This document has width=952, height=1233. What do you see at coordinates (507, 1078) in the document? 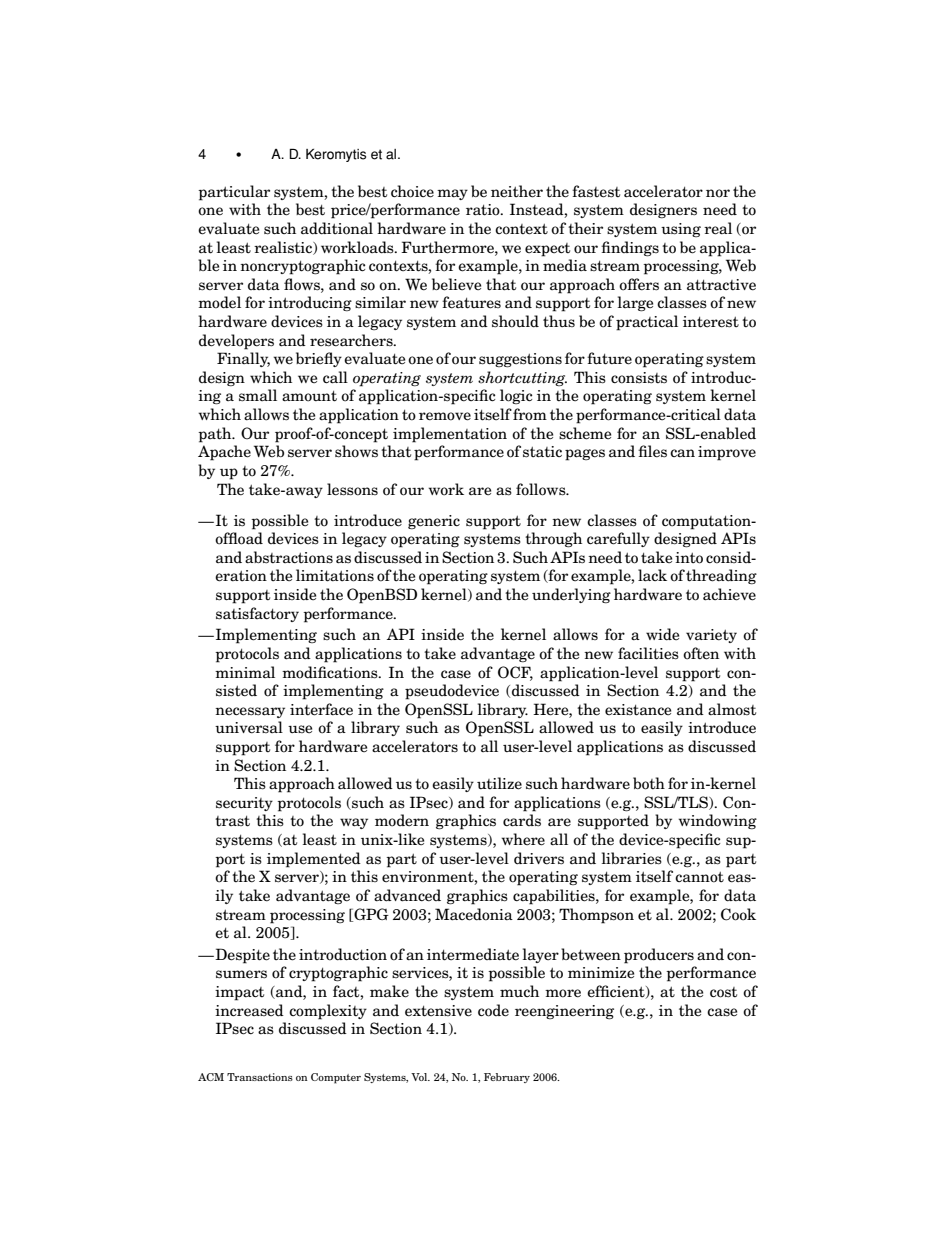
I see `February` at bounding box center [507, 1078].
